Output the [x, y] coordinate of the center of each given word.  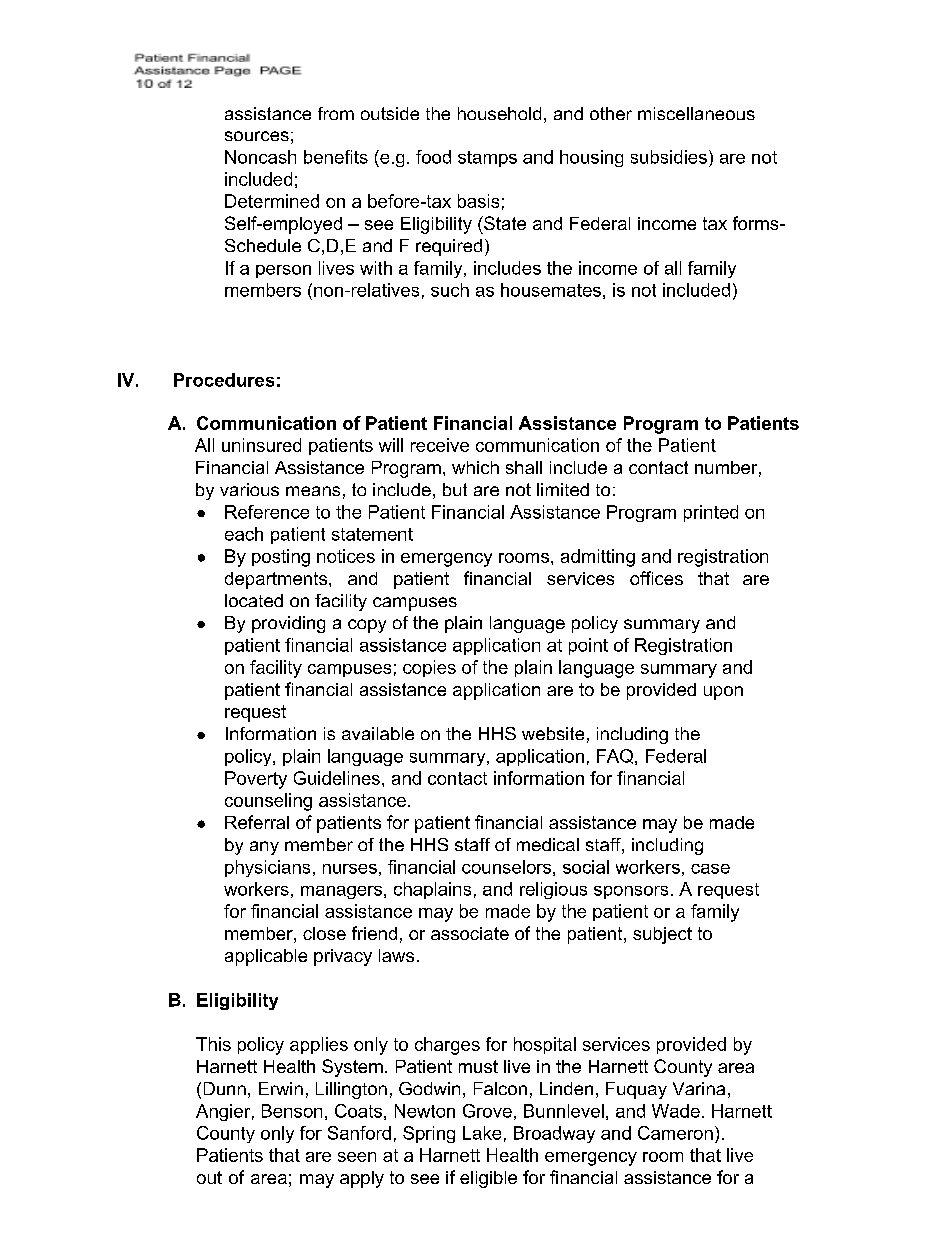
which [475, 467]
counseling [268, 802]
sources [257, 136]
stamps [487, 159]
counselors [506, 867]
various [249, 489]
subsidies [669, 157]
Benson [292, 1111]
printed [711, 513]
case [710, 869]
